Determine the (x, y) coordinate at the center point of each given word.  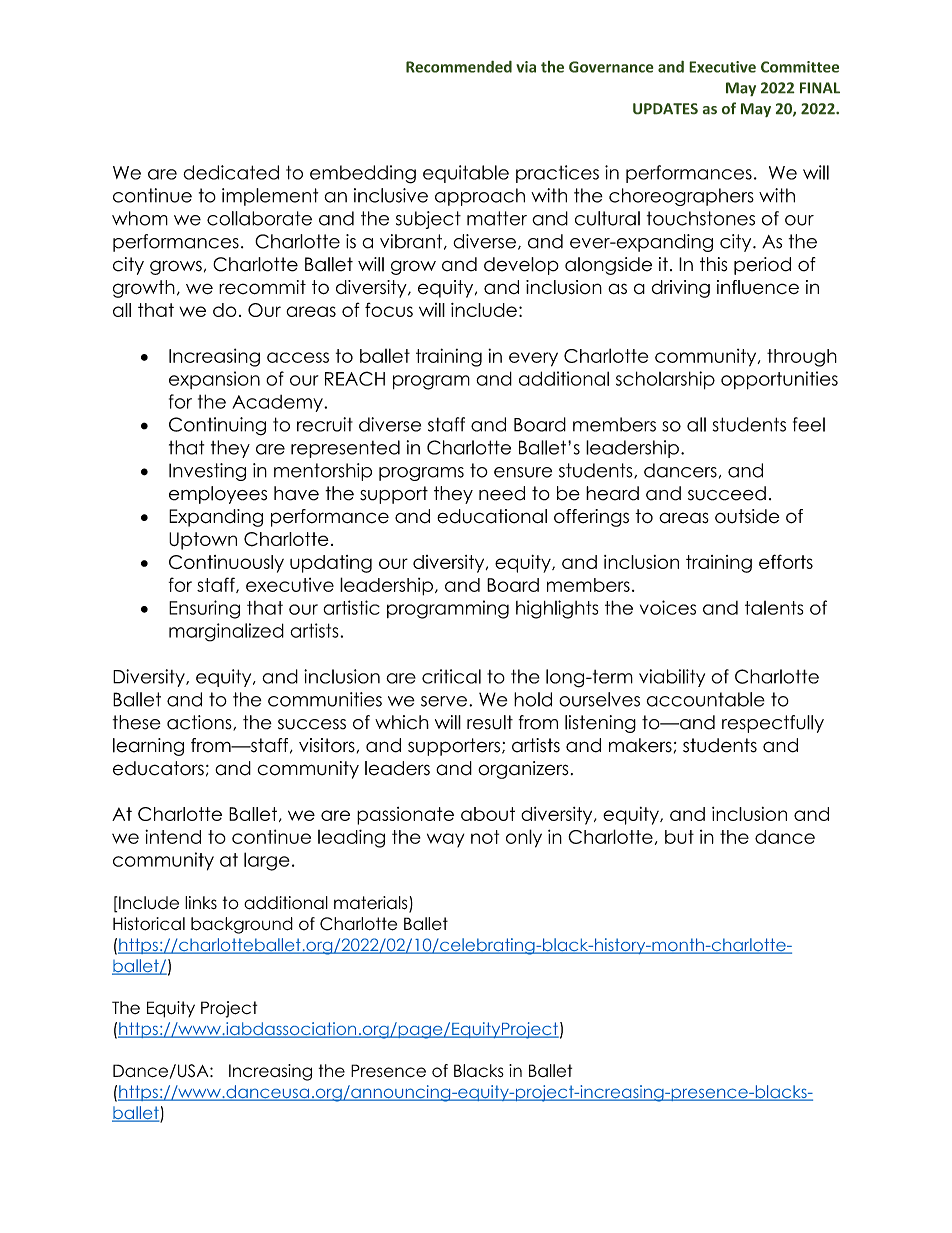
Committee (800, 67)
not (485, 837)
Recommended (459, 66)
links (201, 902)
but (679, 837)
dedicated (231, 172)
